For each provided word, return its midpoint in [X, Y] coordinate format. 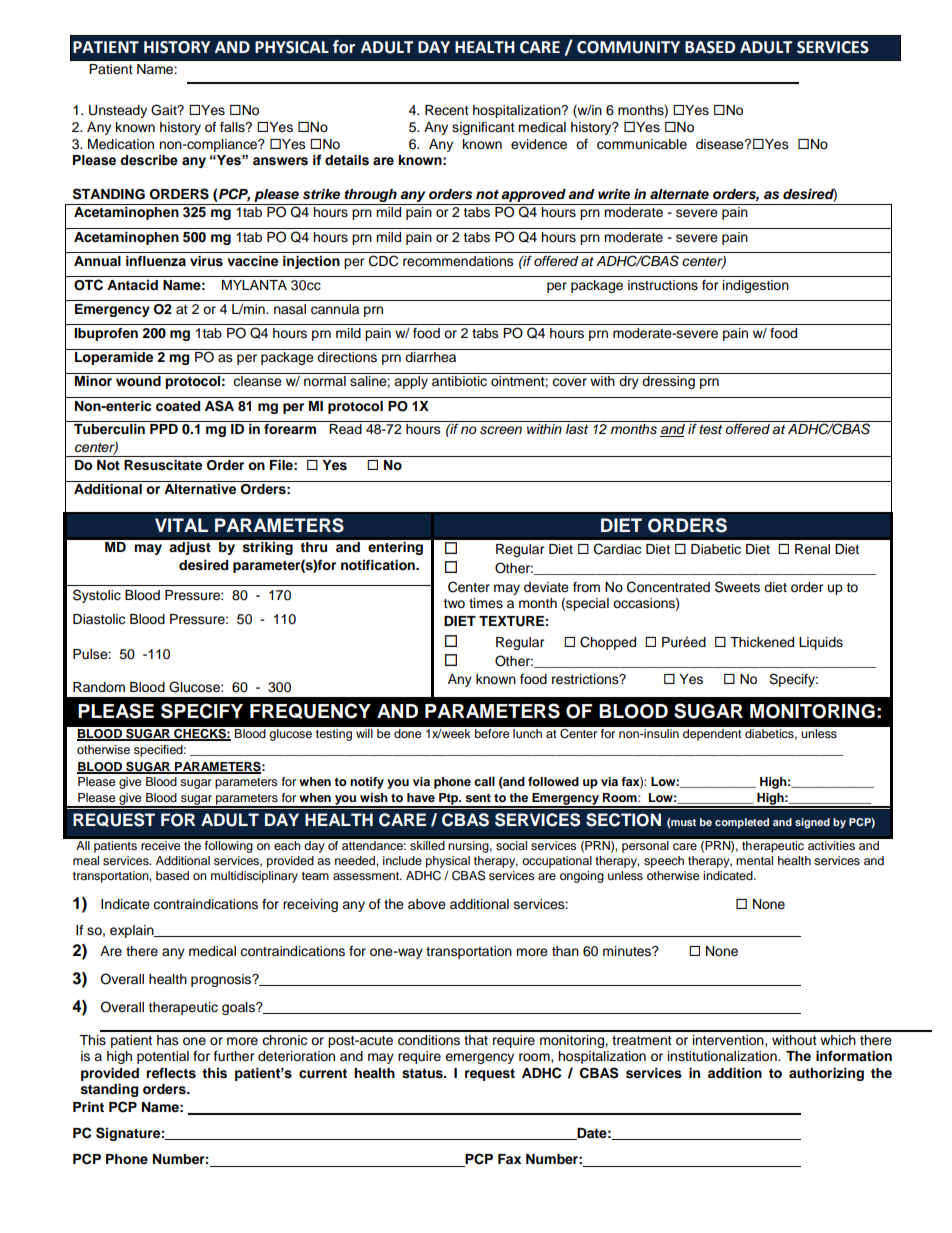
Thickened [762, 642]
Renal [812, 549]
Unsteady [118, 111]
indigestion [756, 286]
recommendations [458, 261]
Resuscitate [163, 465]
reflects [171, 1073]
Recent [447, 110]
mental [754, 860]
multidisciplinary [254, 877]
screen [501, 430]
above [427, 904]
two [454, 603]
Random [99, 687]
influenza [156, 261]
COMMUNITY [628, 47]
